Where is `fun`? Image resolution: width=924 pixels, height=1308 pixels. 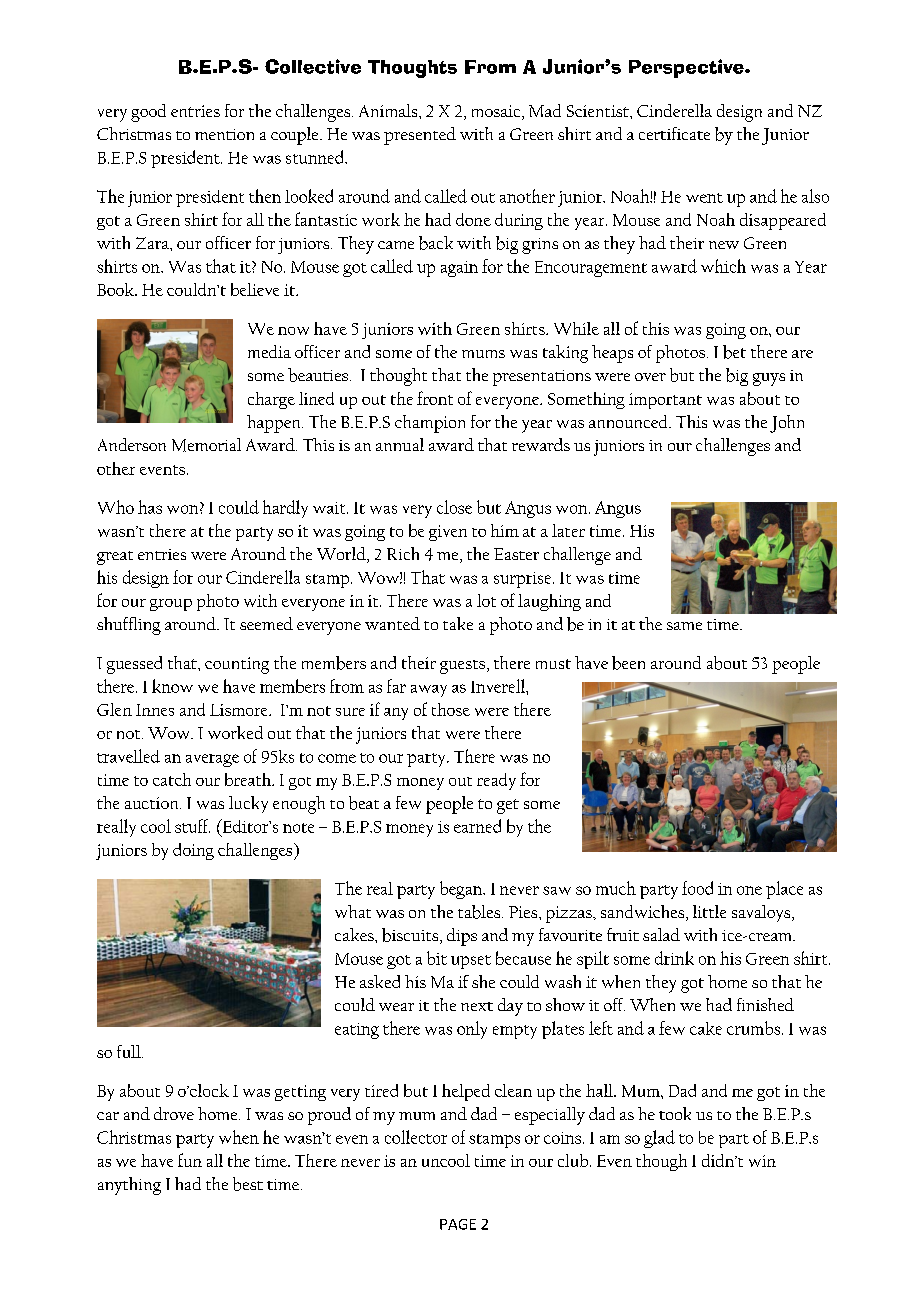
fun is located at coordinates (190, 1160).
